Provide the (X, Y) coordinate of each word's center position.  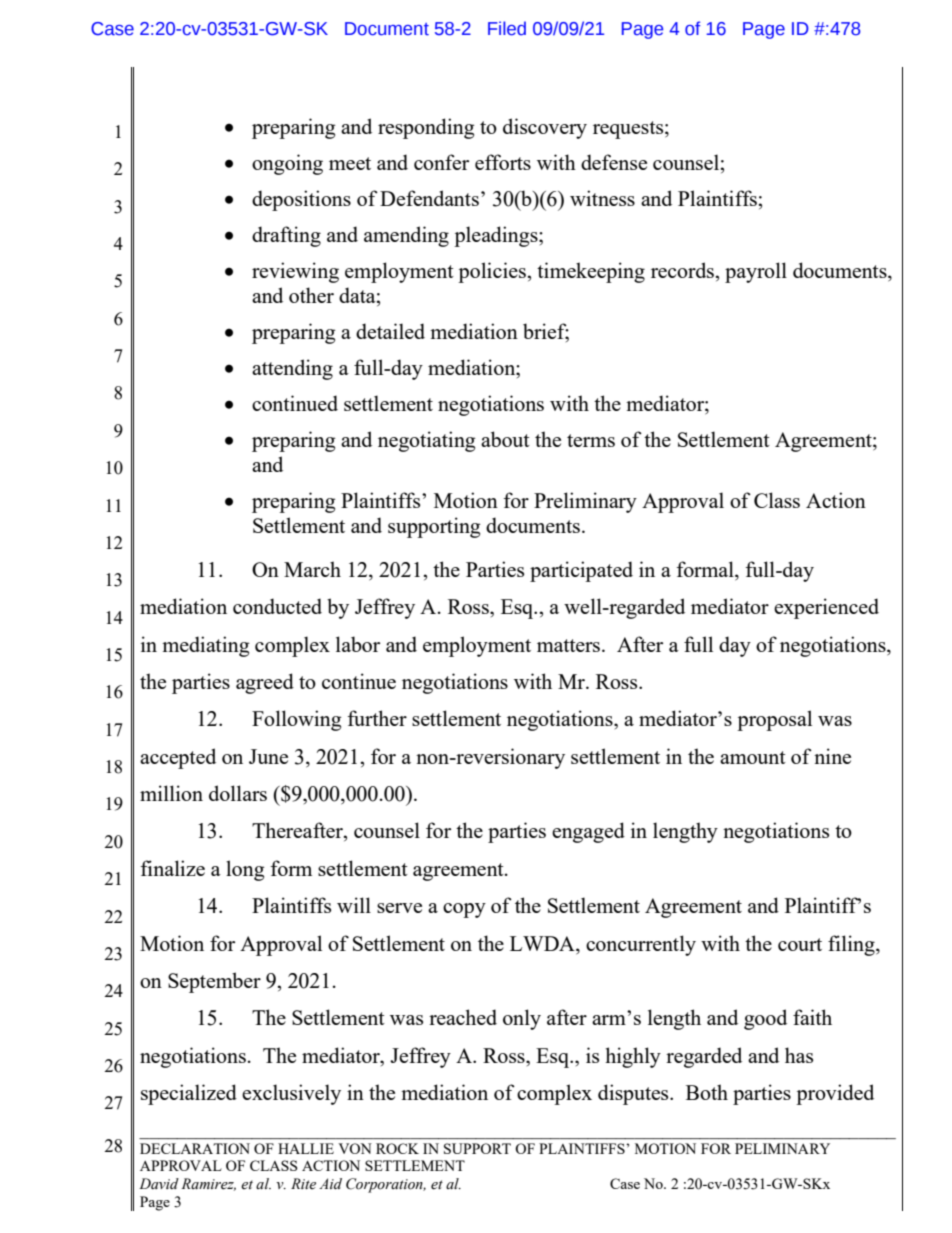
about (505, 439)
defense (614, 162)
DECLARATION (195, 1148)
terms (591, 440)
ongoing (287, 164)
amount (753, 757)
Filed (507, 28)
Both (707, 1092)
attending (292, 369)
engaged (588, 832)
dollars (238, 793)
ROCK (397, 1148)
